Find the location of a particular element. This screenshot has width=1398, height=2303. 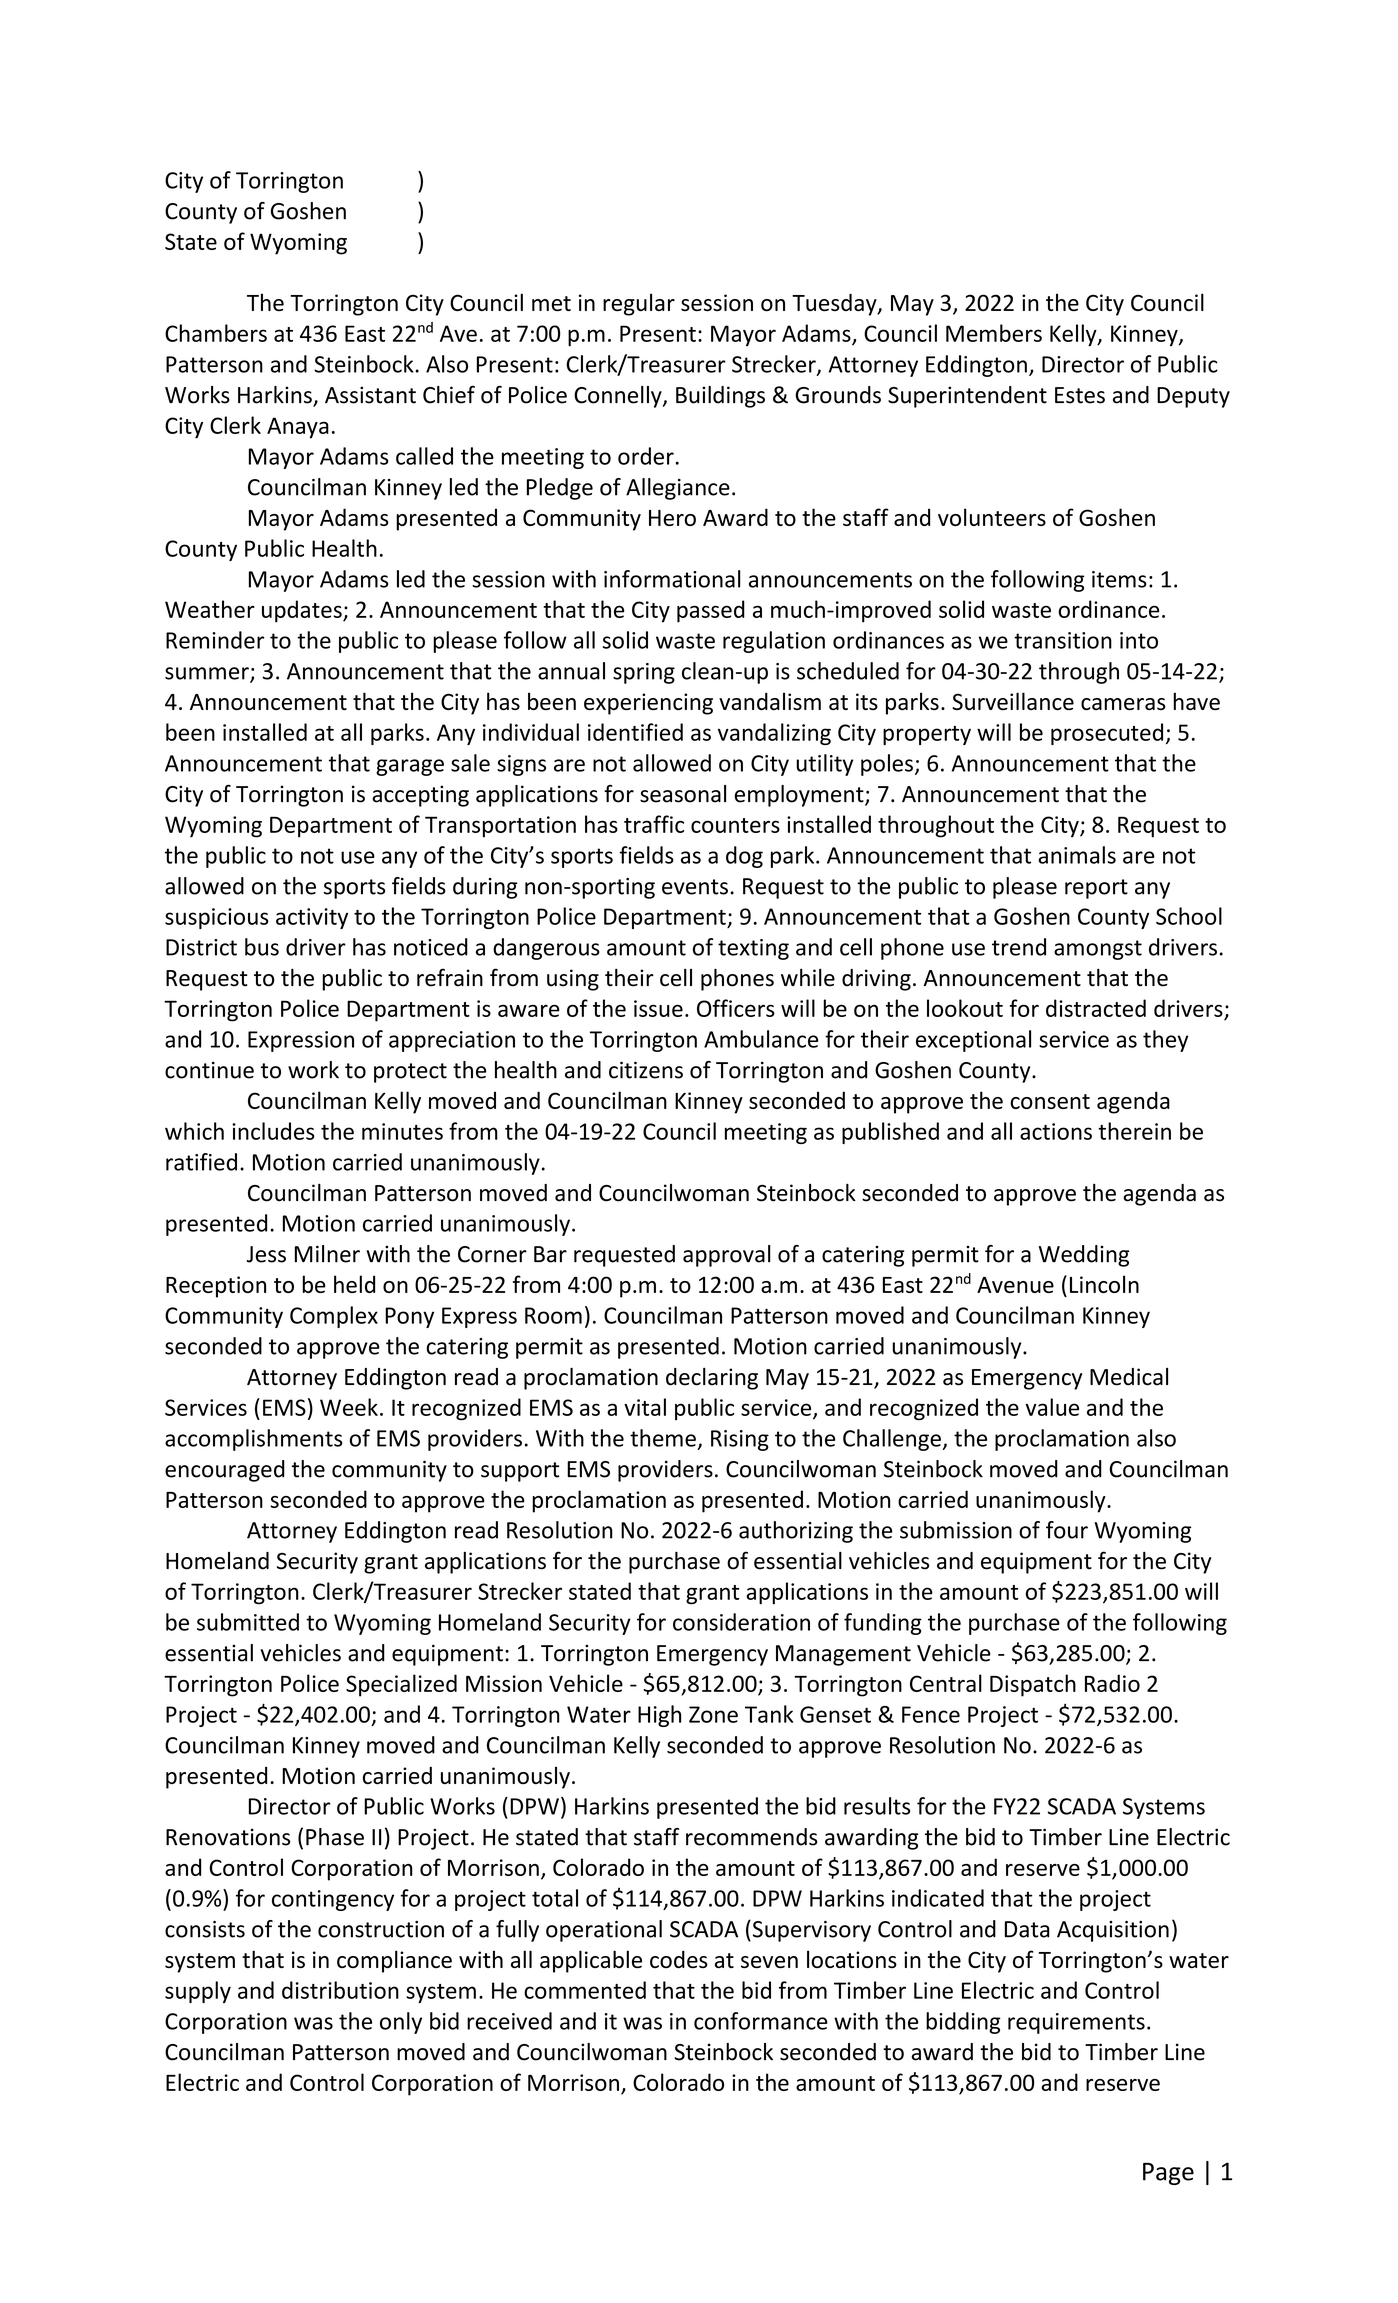

only is located at coordinates (401, 2023).
